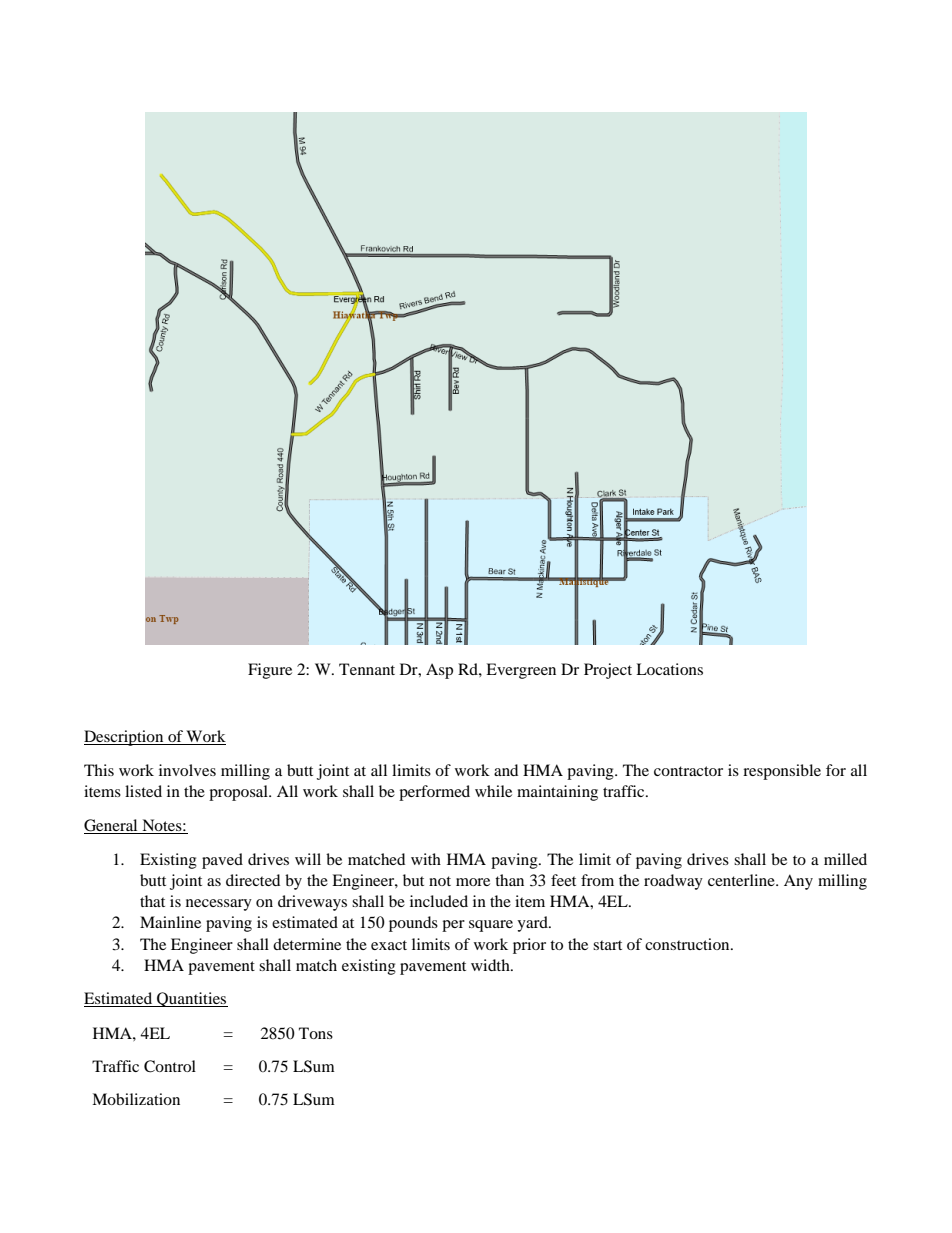 Image resolution: width=952 pixels, height=1233 pixels. Describe the element at coordinates (136, 1099) in the screenshot. I see `Mobilization` at that location.
